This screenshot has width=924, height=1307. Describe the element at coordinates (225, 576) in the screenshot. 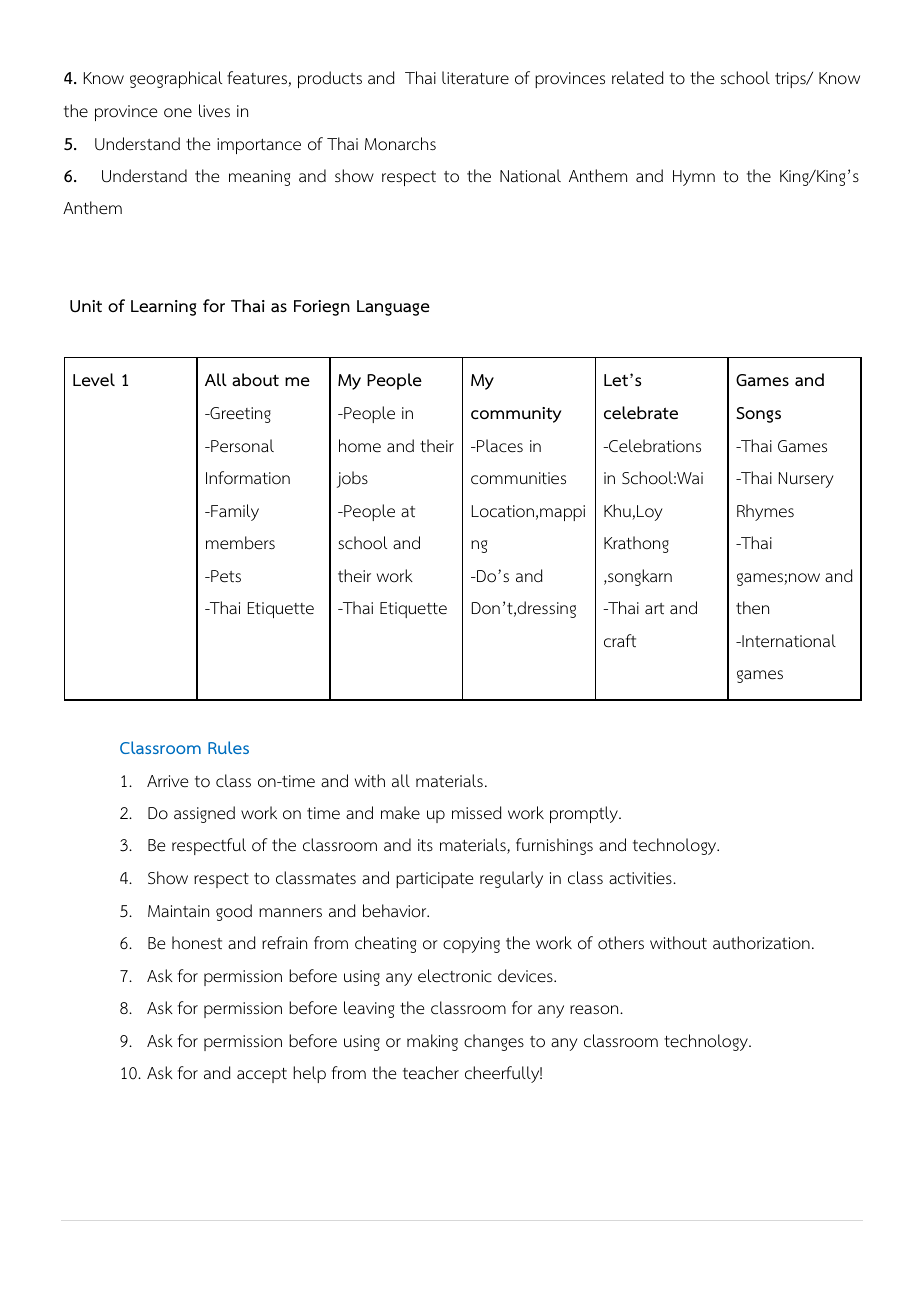

I see `Pets` at that location.
